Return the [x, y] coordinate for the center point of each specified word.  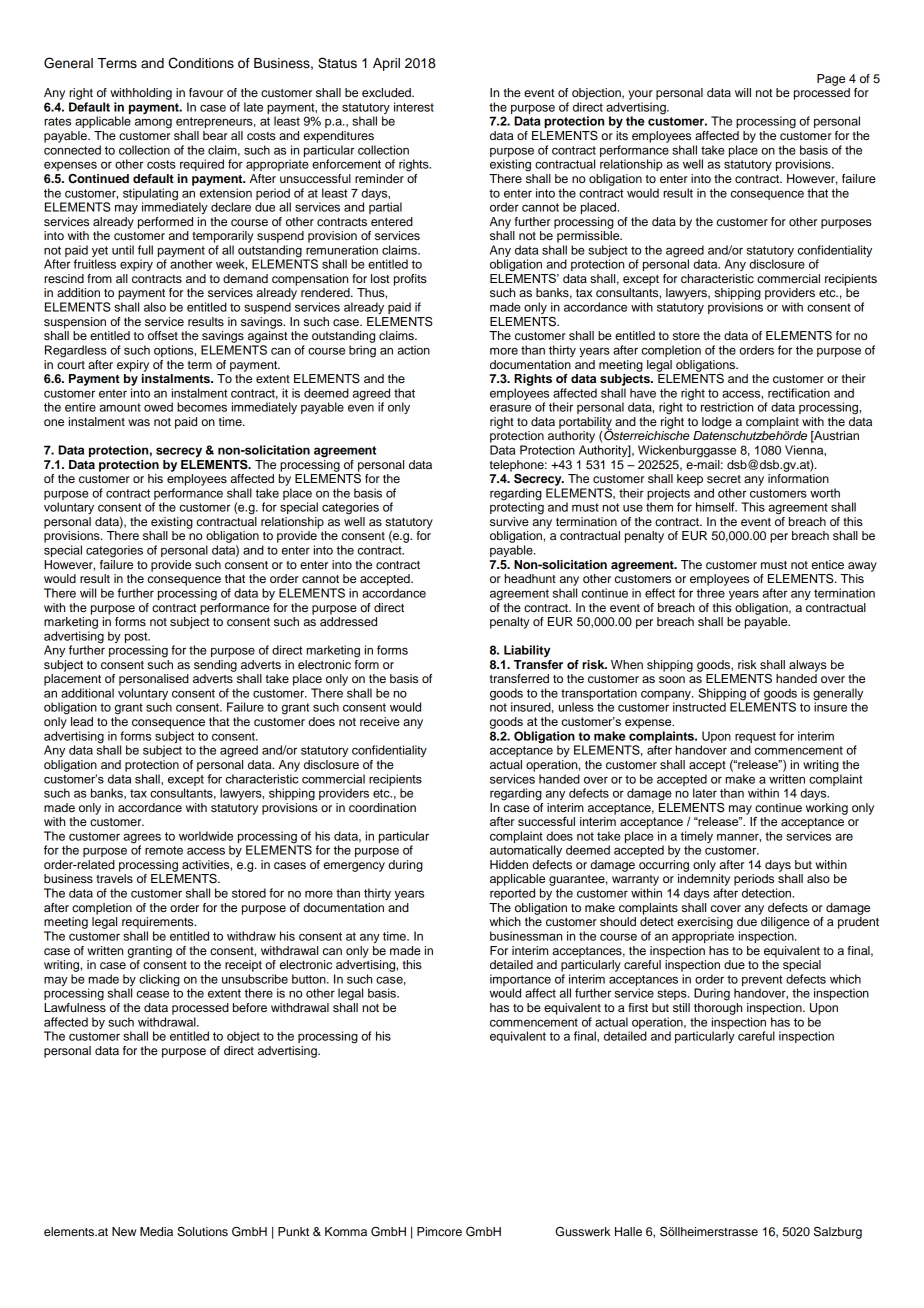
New [124, 1231]
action [413, 350]
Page [831, 80]
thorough [718, 1007]
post [137, 637]
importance [520, 980]
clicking [159, 980]
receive [380, 721]
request [755, 737]
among [153, 123]
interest [414, 107]
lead [82, 721]
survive [509, 521]
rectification [799, 393]
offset [163, 335]
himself [716, 507]
